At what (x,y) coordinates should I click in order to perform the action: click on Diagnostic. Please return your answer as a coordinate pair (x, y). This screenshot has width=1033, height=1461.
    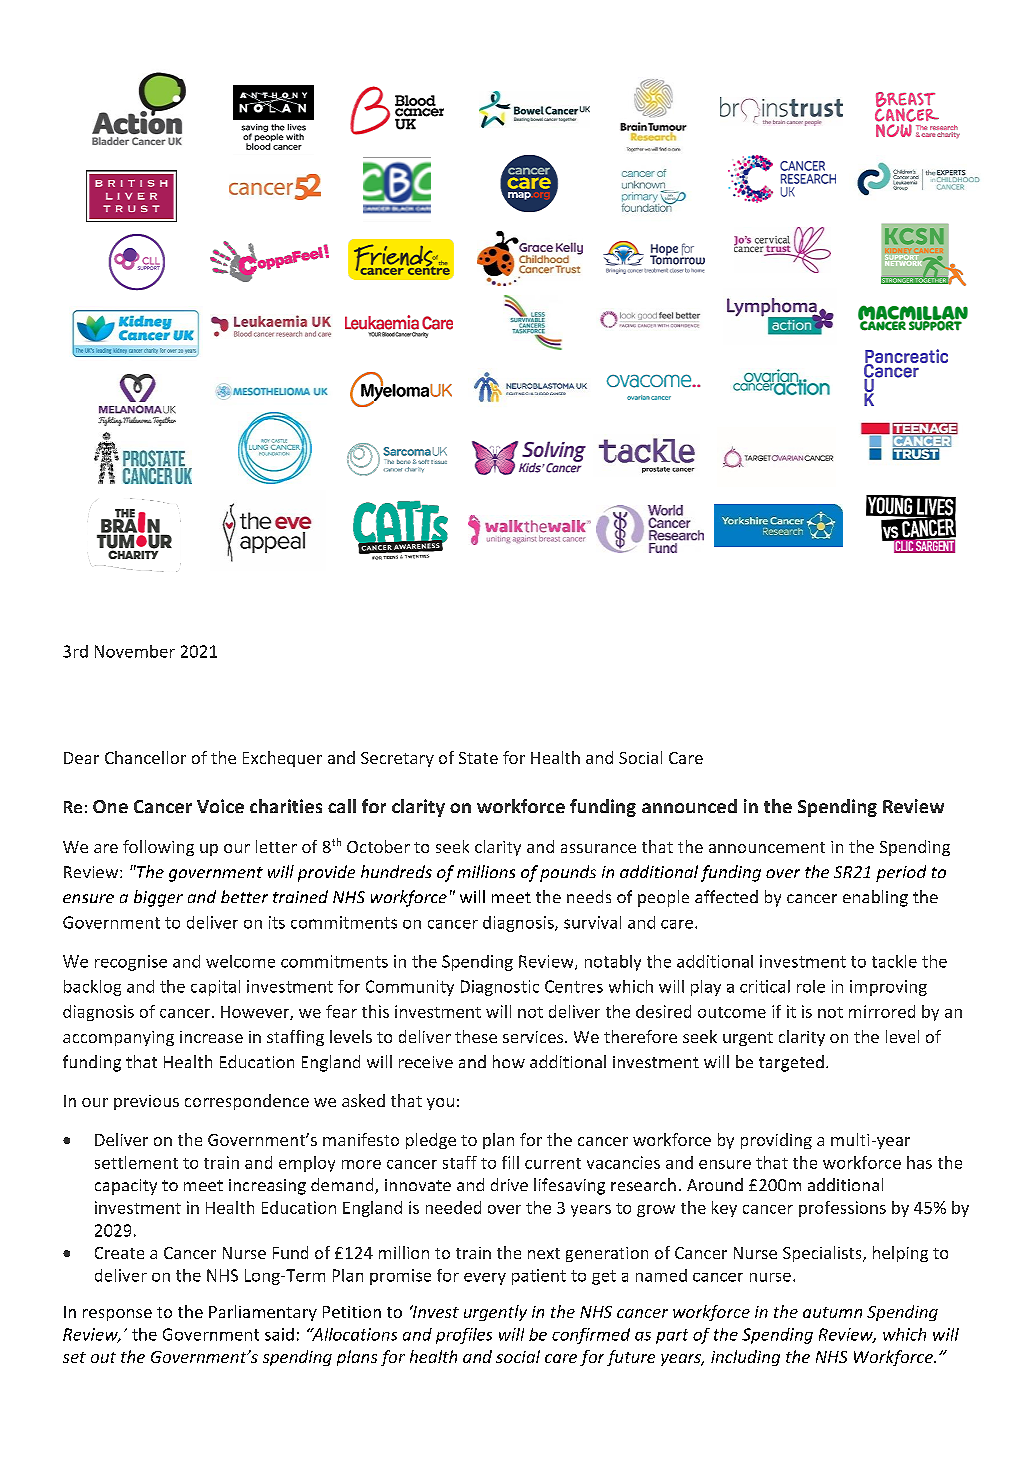
    Looking at the image, I should click on (500, 988).
